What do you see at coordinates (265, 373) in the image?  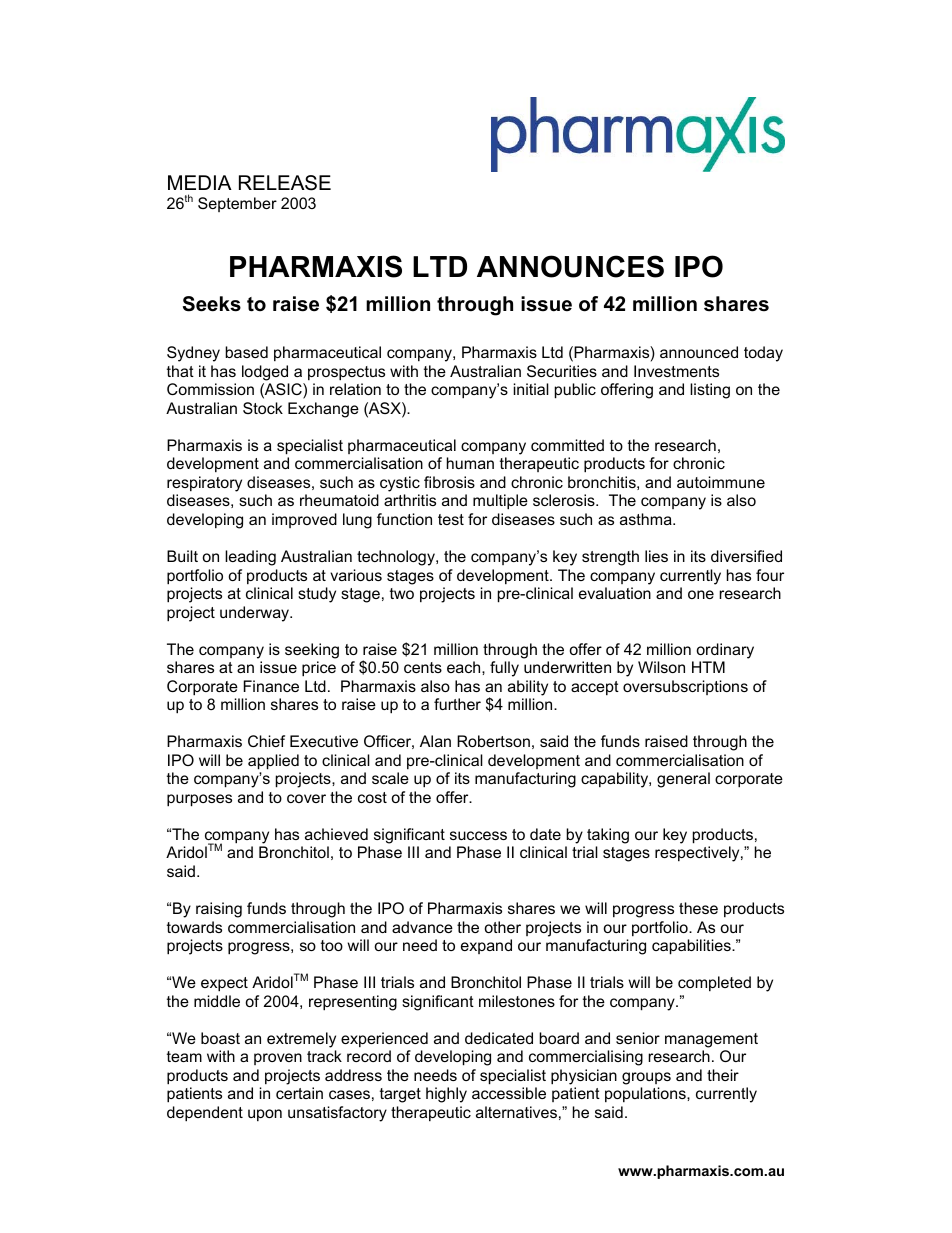 I see `lodged` at bounding box center [265, 373].
